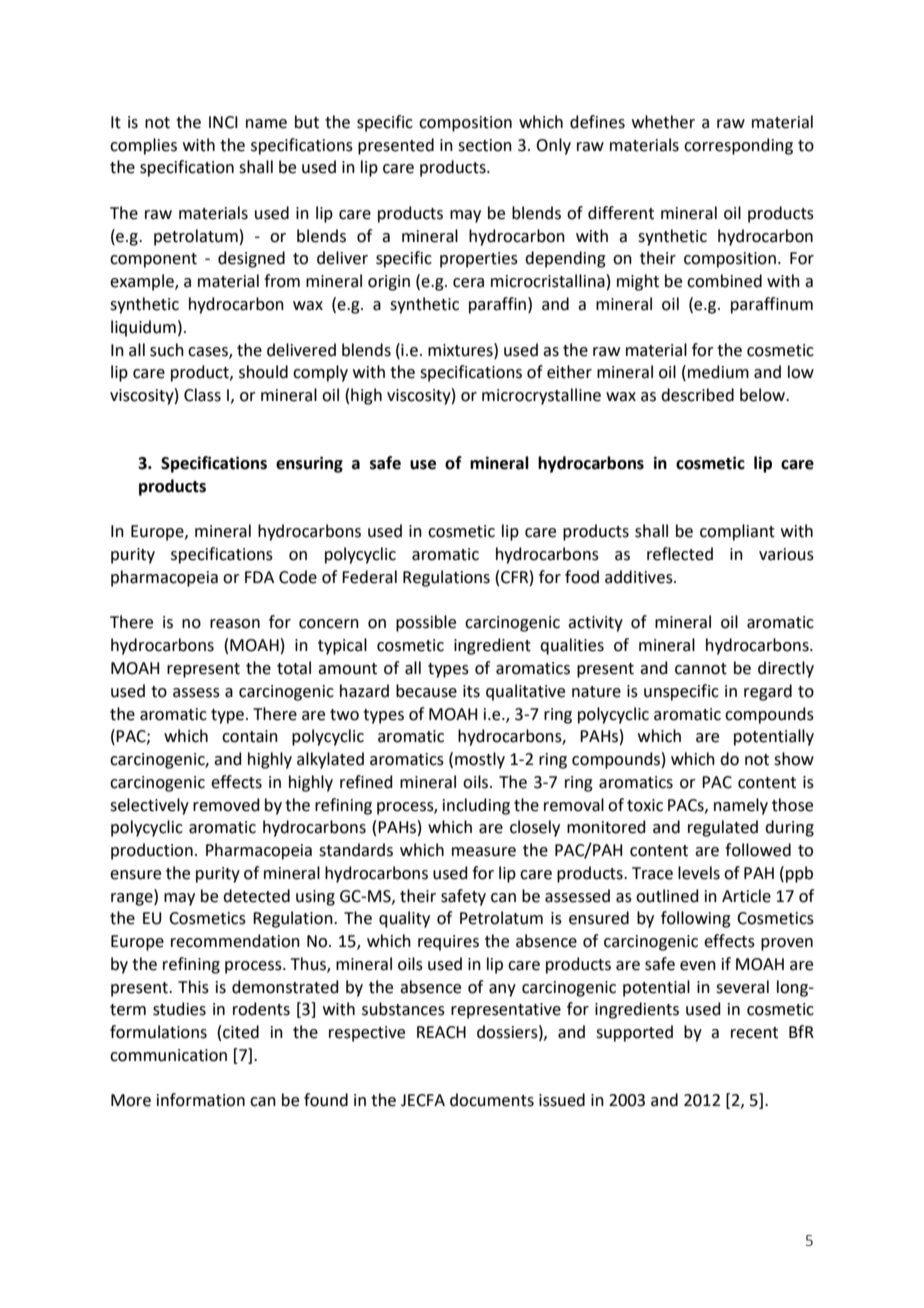 This screenshot has height=1308, width=924. I want to click on measure, so click(484, 852).
